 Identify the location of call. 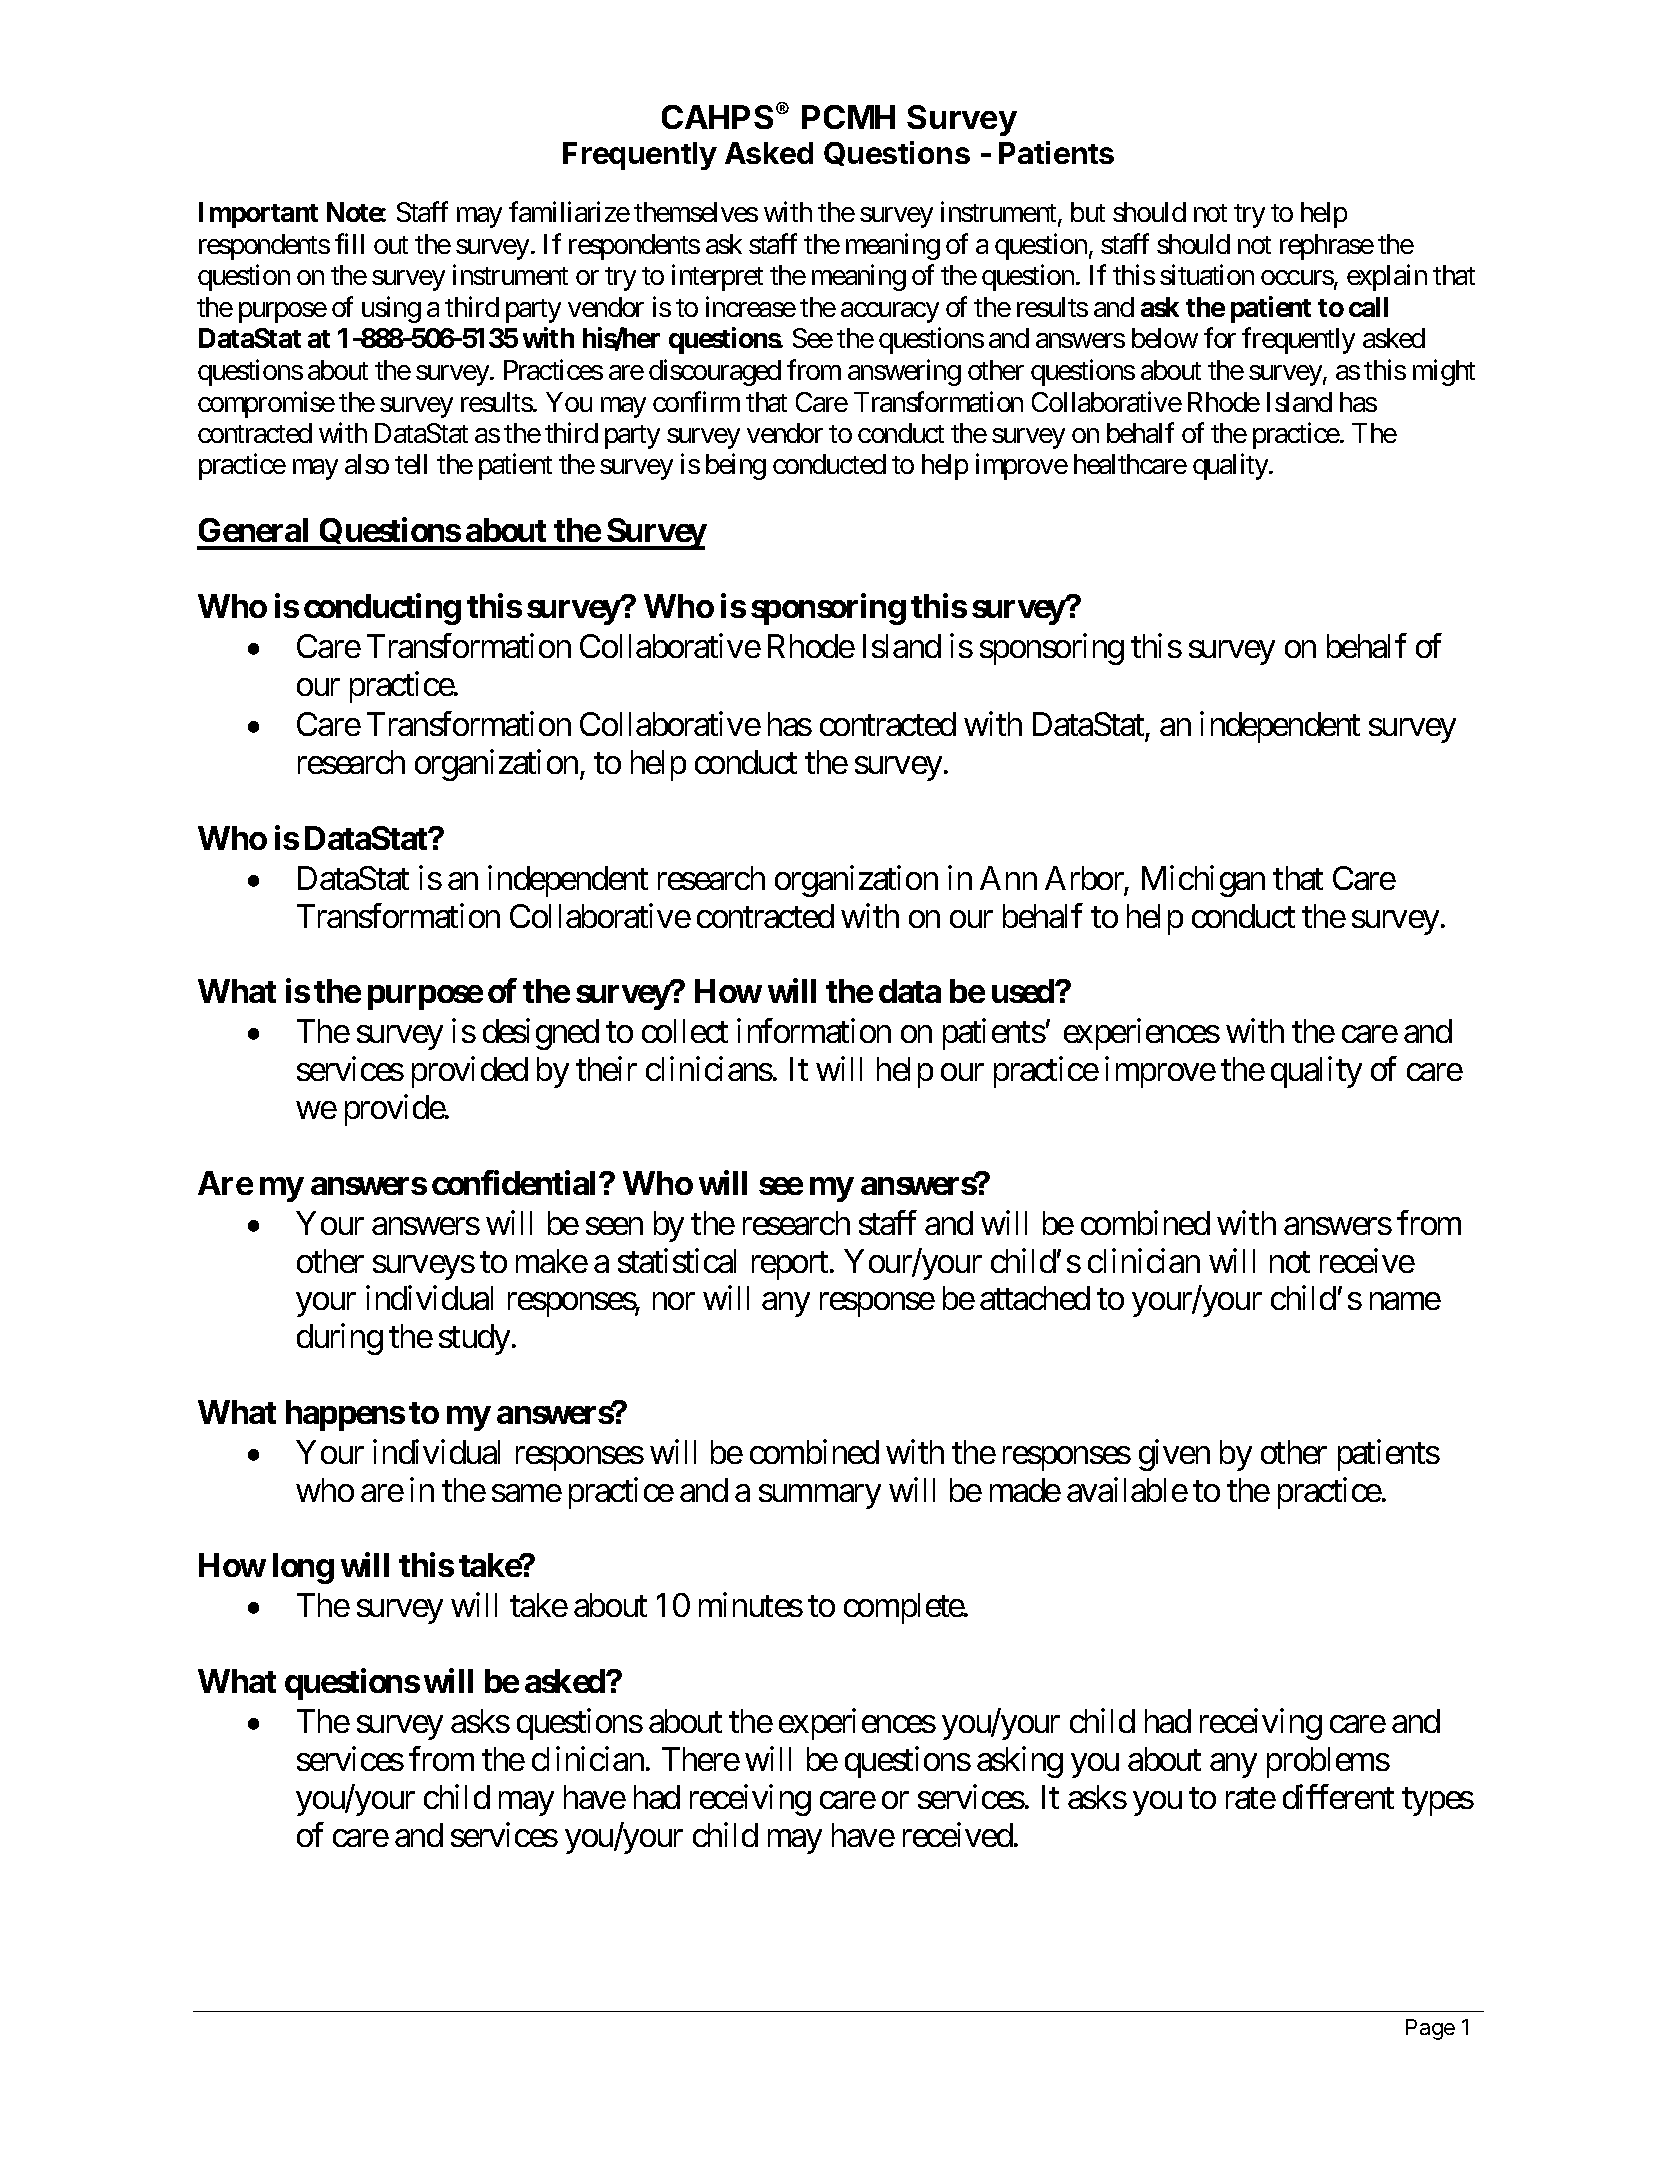
(1368, 307).
